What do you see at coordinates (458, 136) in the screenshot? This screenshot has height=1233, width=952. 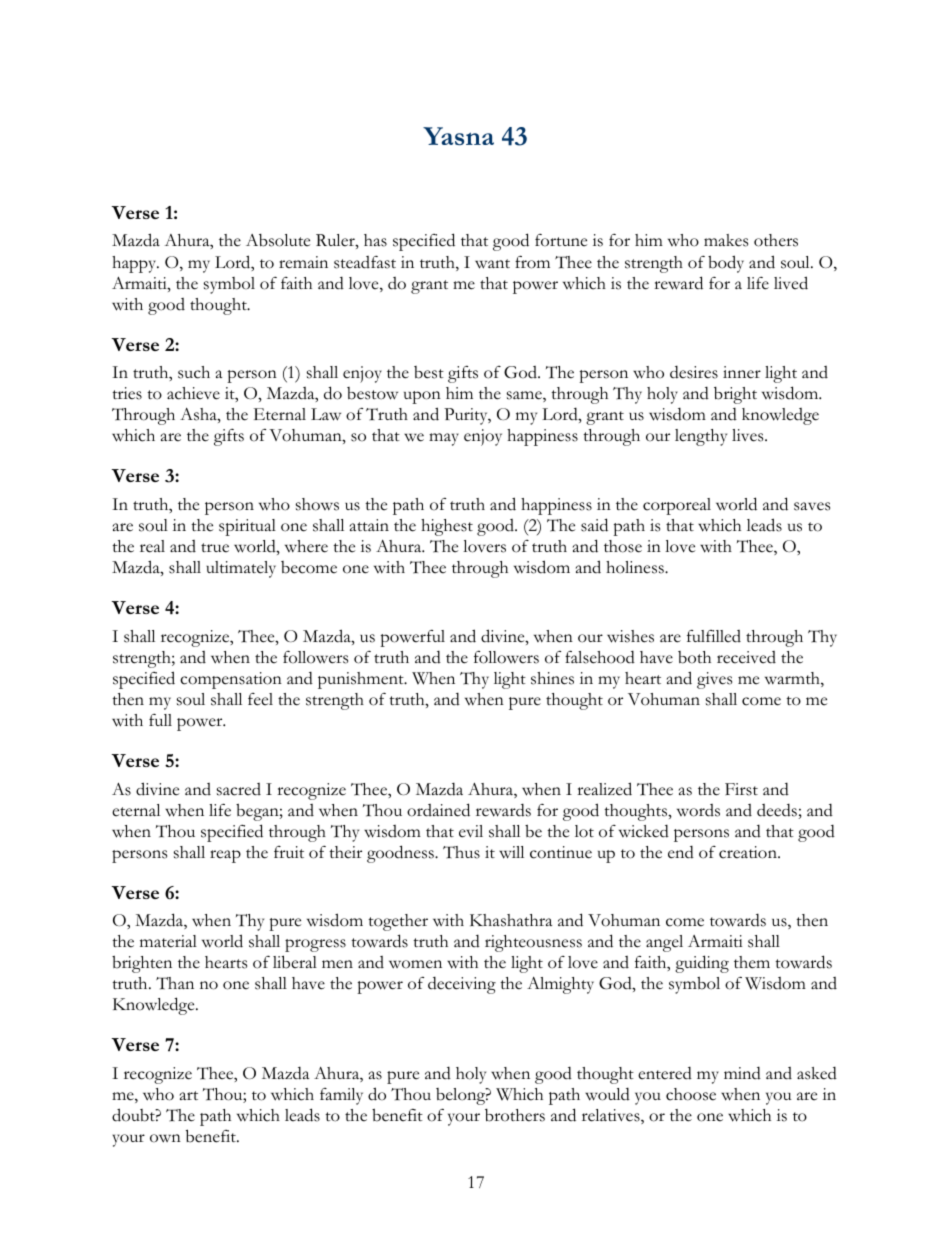 I see `Yasna` at bounding box center [458, 136].
